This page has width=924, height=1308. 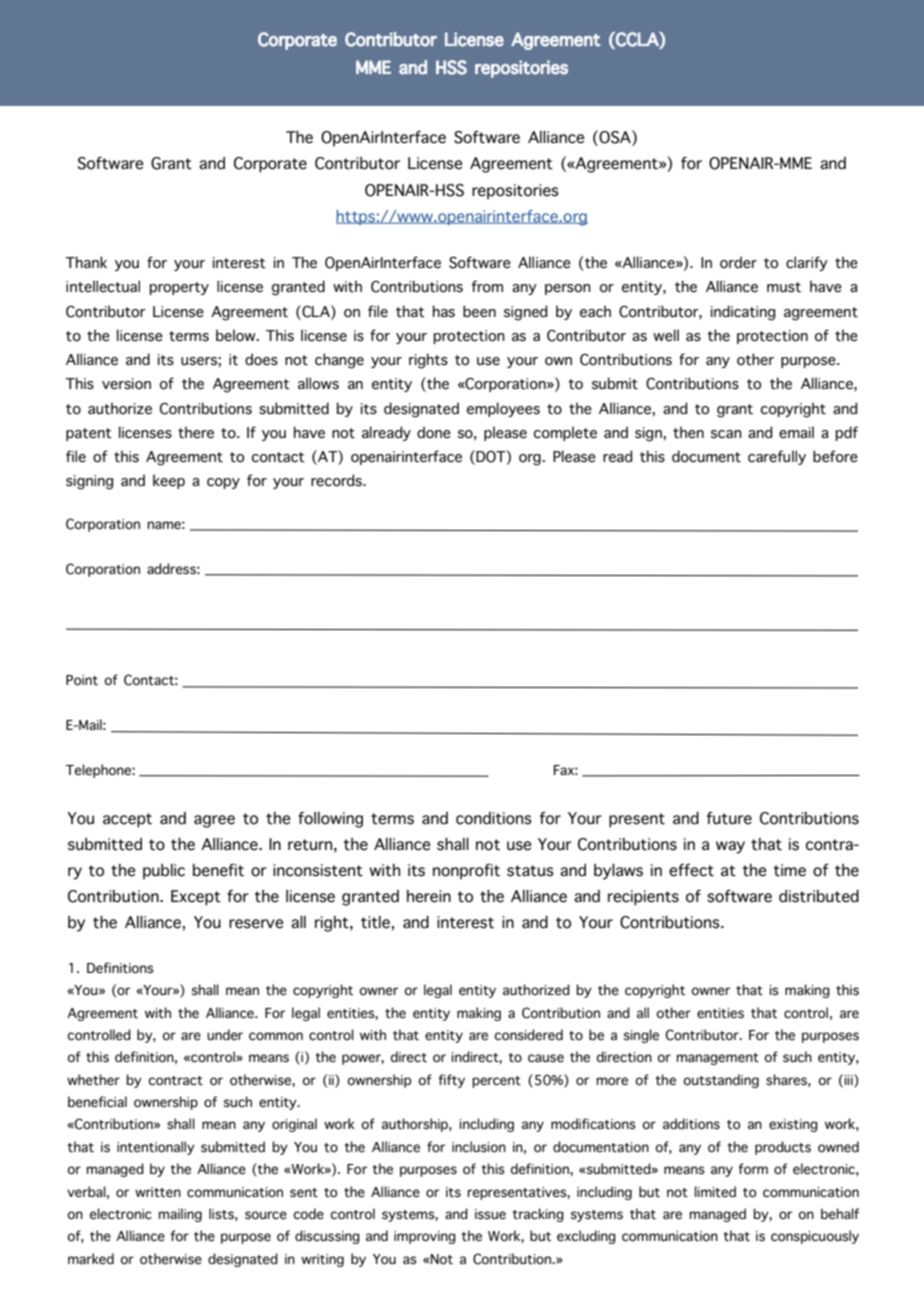 What do you see at coordinates (158, 1192) in the page?
I see `written` at bounding box center [158, 1192].
